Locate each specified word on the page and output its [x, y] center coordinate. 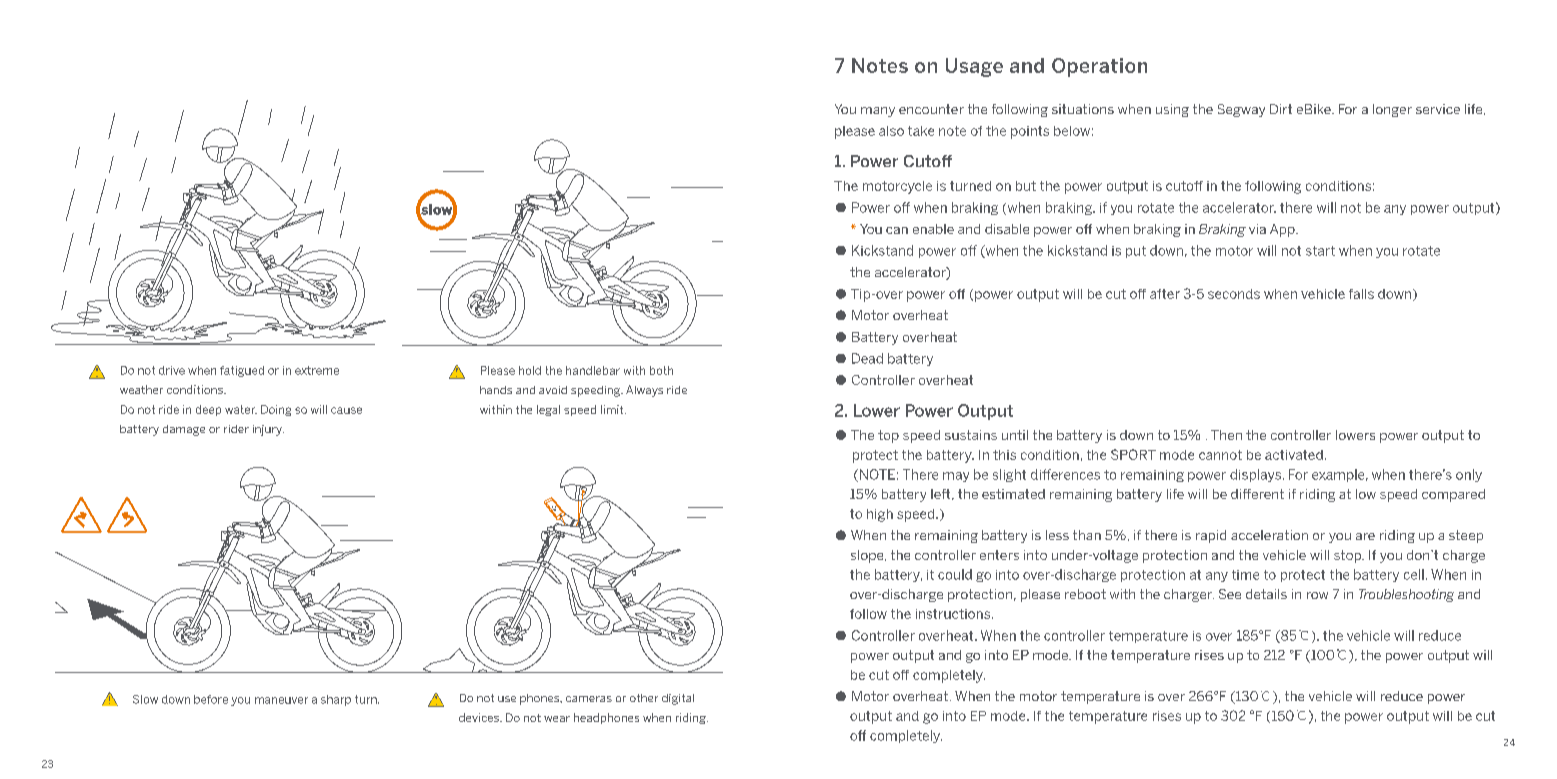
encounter [931, 109]
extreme [317, 370]
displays [1255, 475]
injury [268, 430]
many [878, 112]
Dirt [1281, 109]
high [880, 515]
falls [1361, 294]
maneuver [281, 700]
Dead [867, 358]
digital [678, 699]
